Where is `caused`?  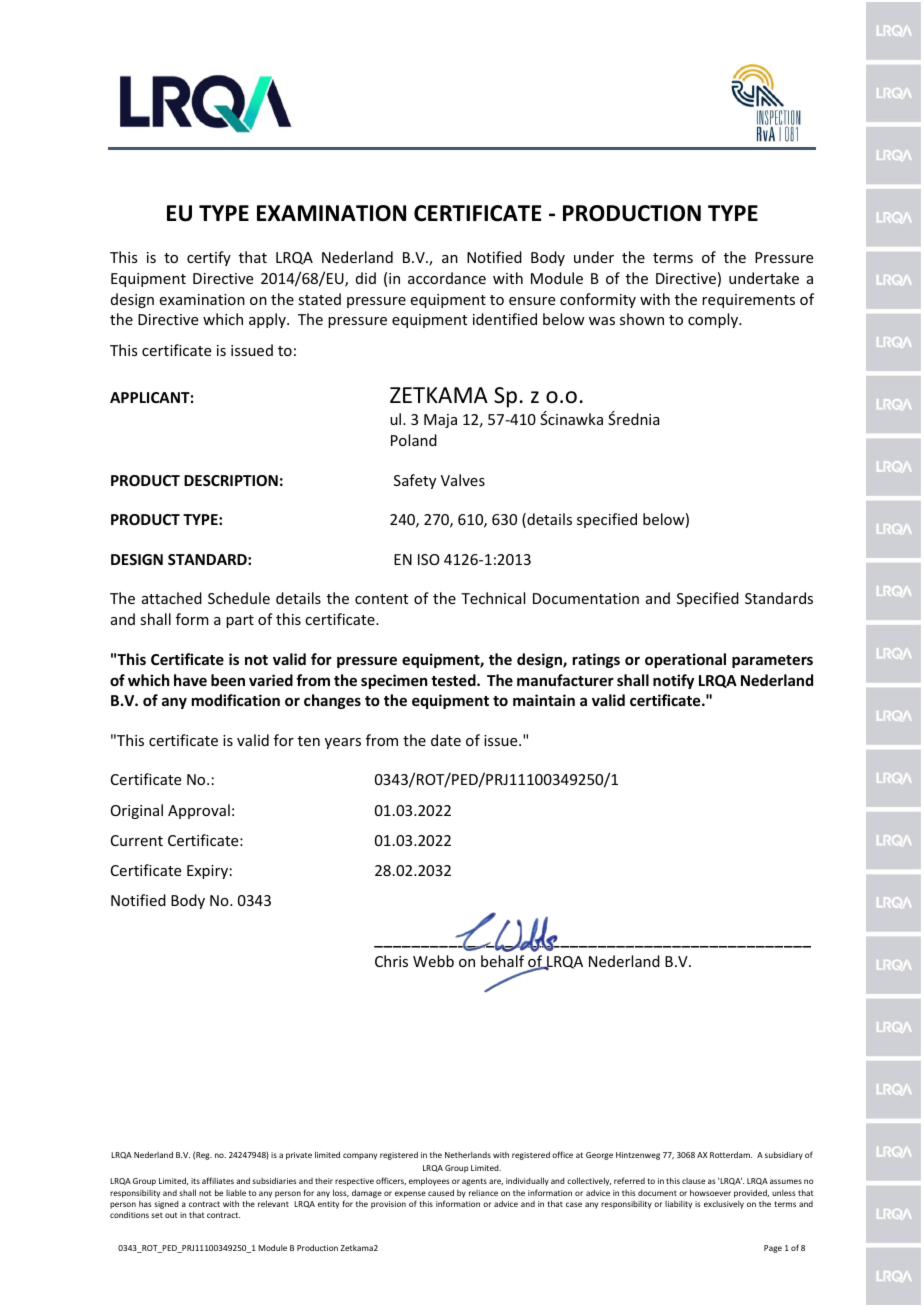 caused is located at coordinates (441, 1192).
